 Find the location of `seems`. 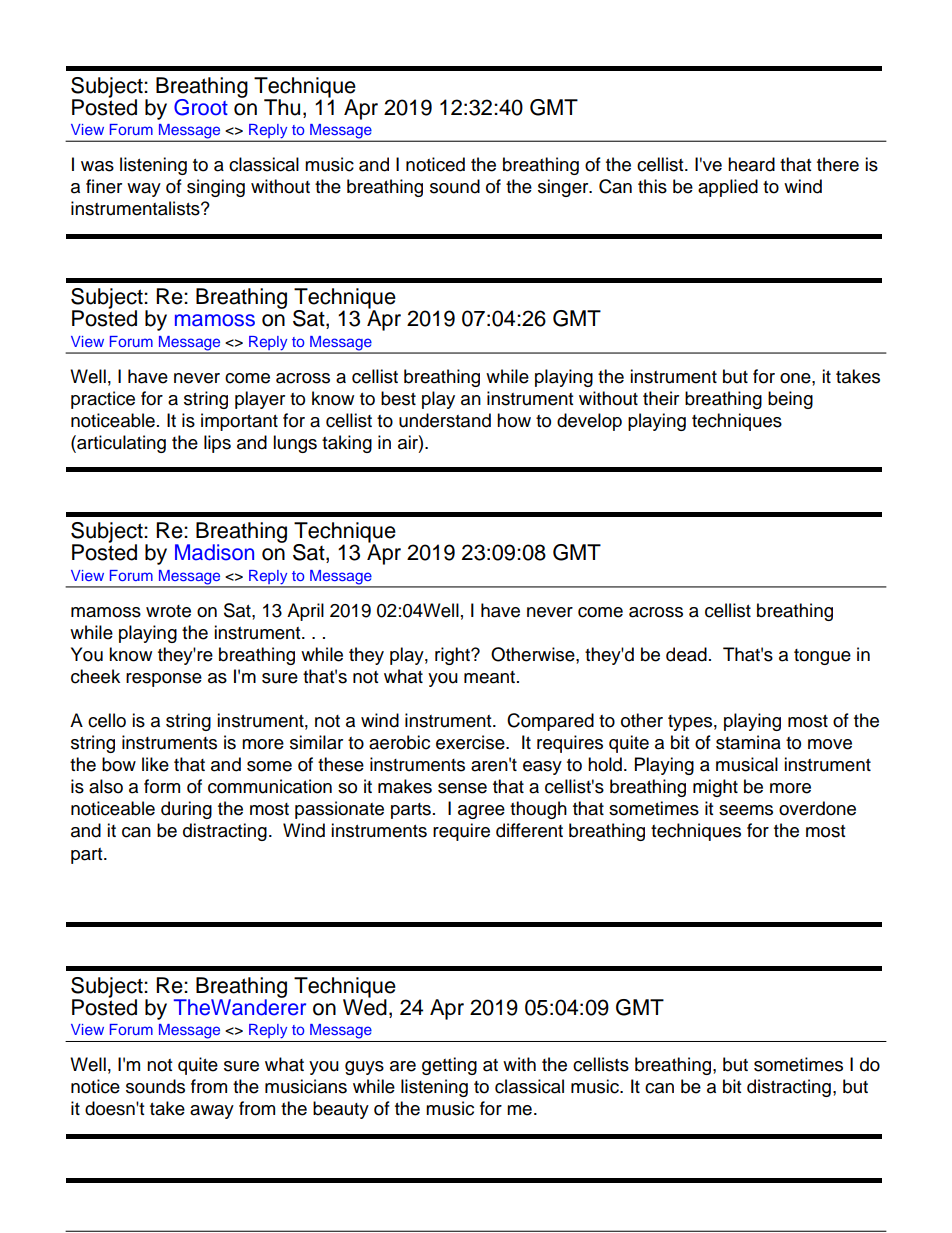

seems is located at coordinates (746, 810).
